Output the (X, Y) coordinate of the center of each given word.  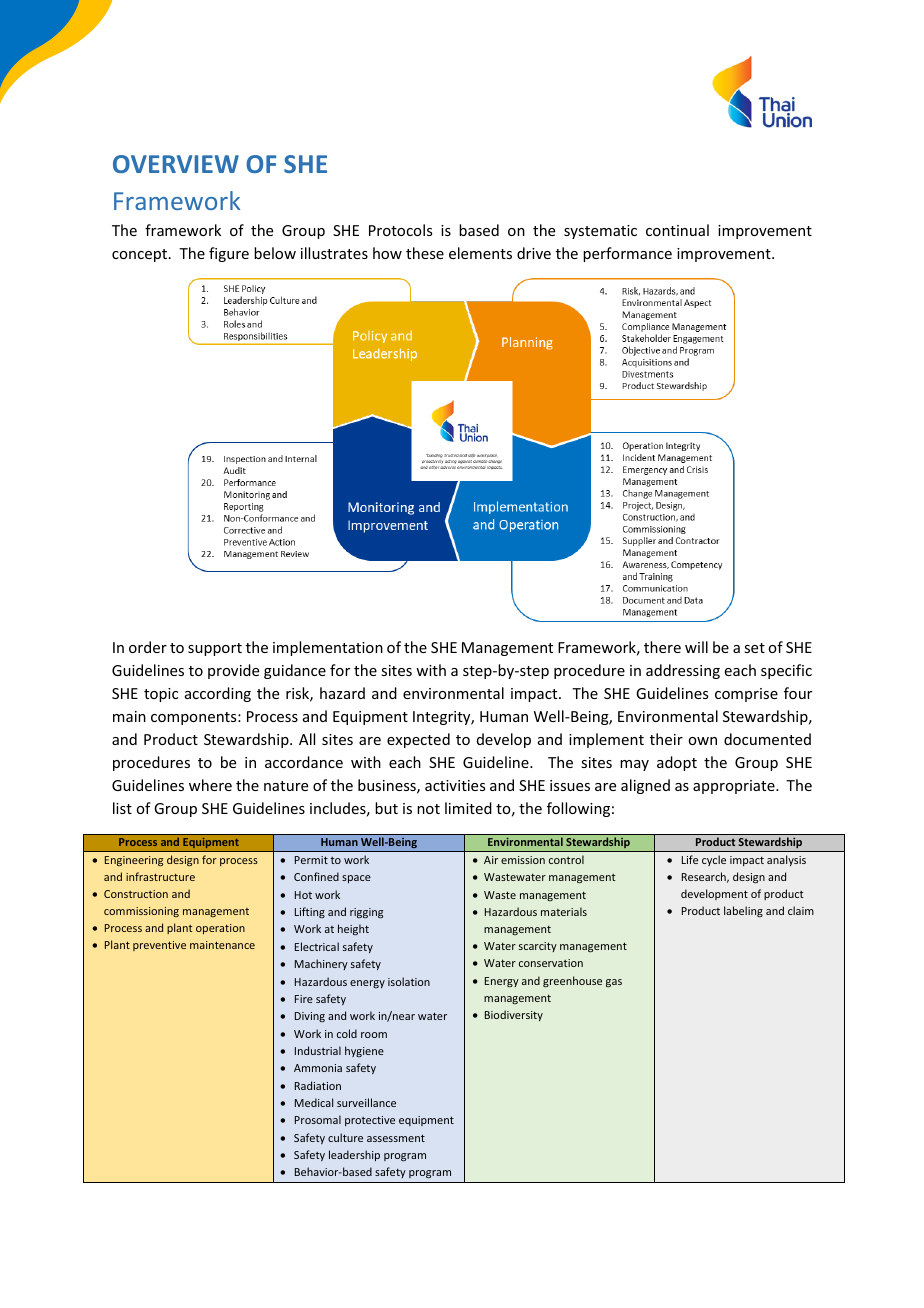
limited (468, 808)
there (662, 647)
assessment (396, 1138)
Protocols (400, 230)
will (696, 647)
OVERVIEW (176, 164)
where (210, 785)
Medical (314, 1102)
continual (677, 230)
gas (614, 983)
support (215, 649)
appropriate (735, 787)
